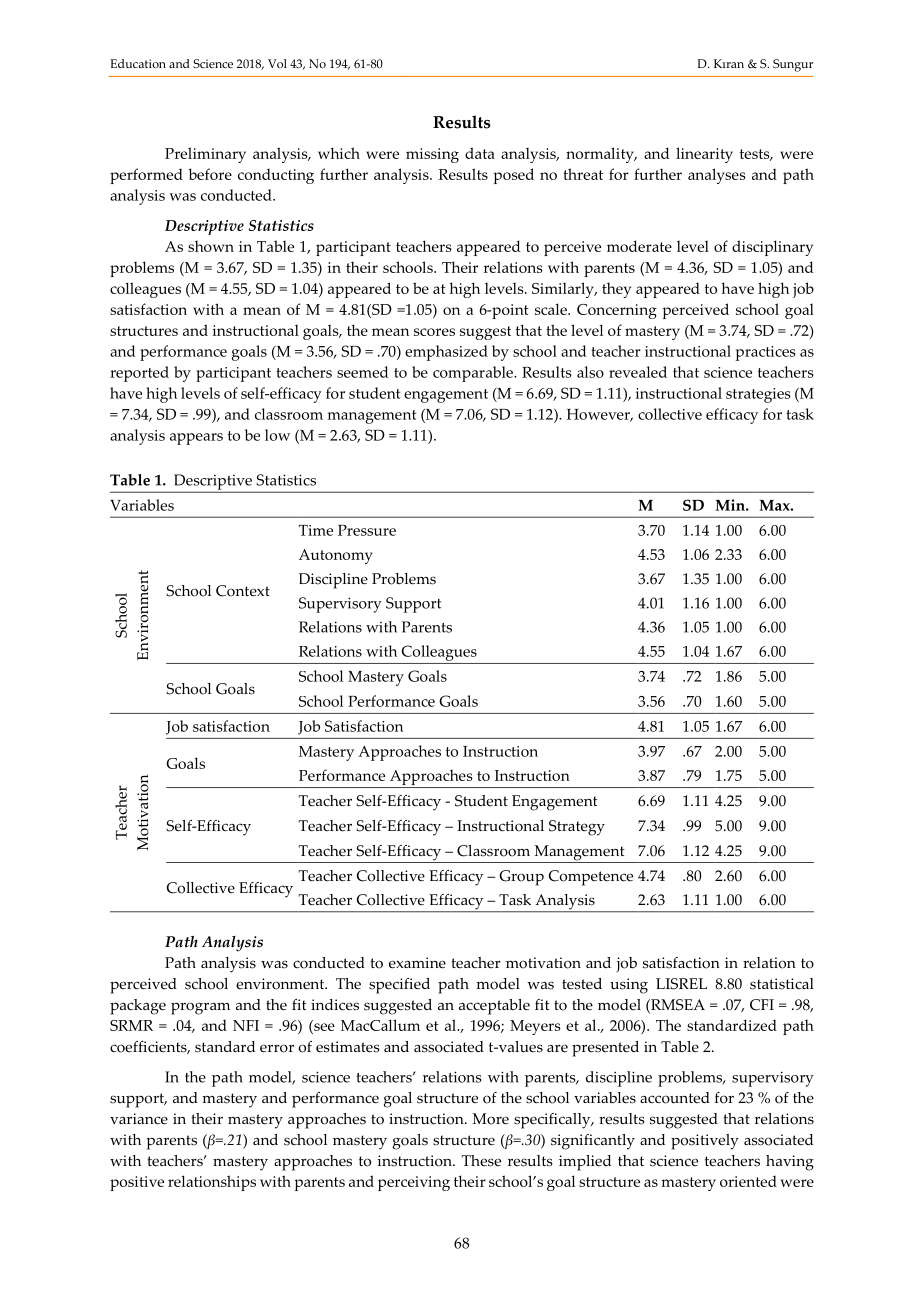 This screenshot has height=1308, width=924. What do you see at coordinates (367, 530) in the screenshot?
I see `Pressure` at bounding box center [367, 530].
